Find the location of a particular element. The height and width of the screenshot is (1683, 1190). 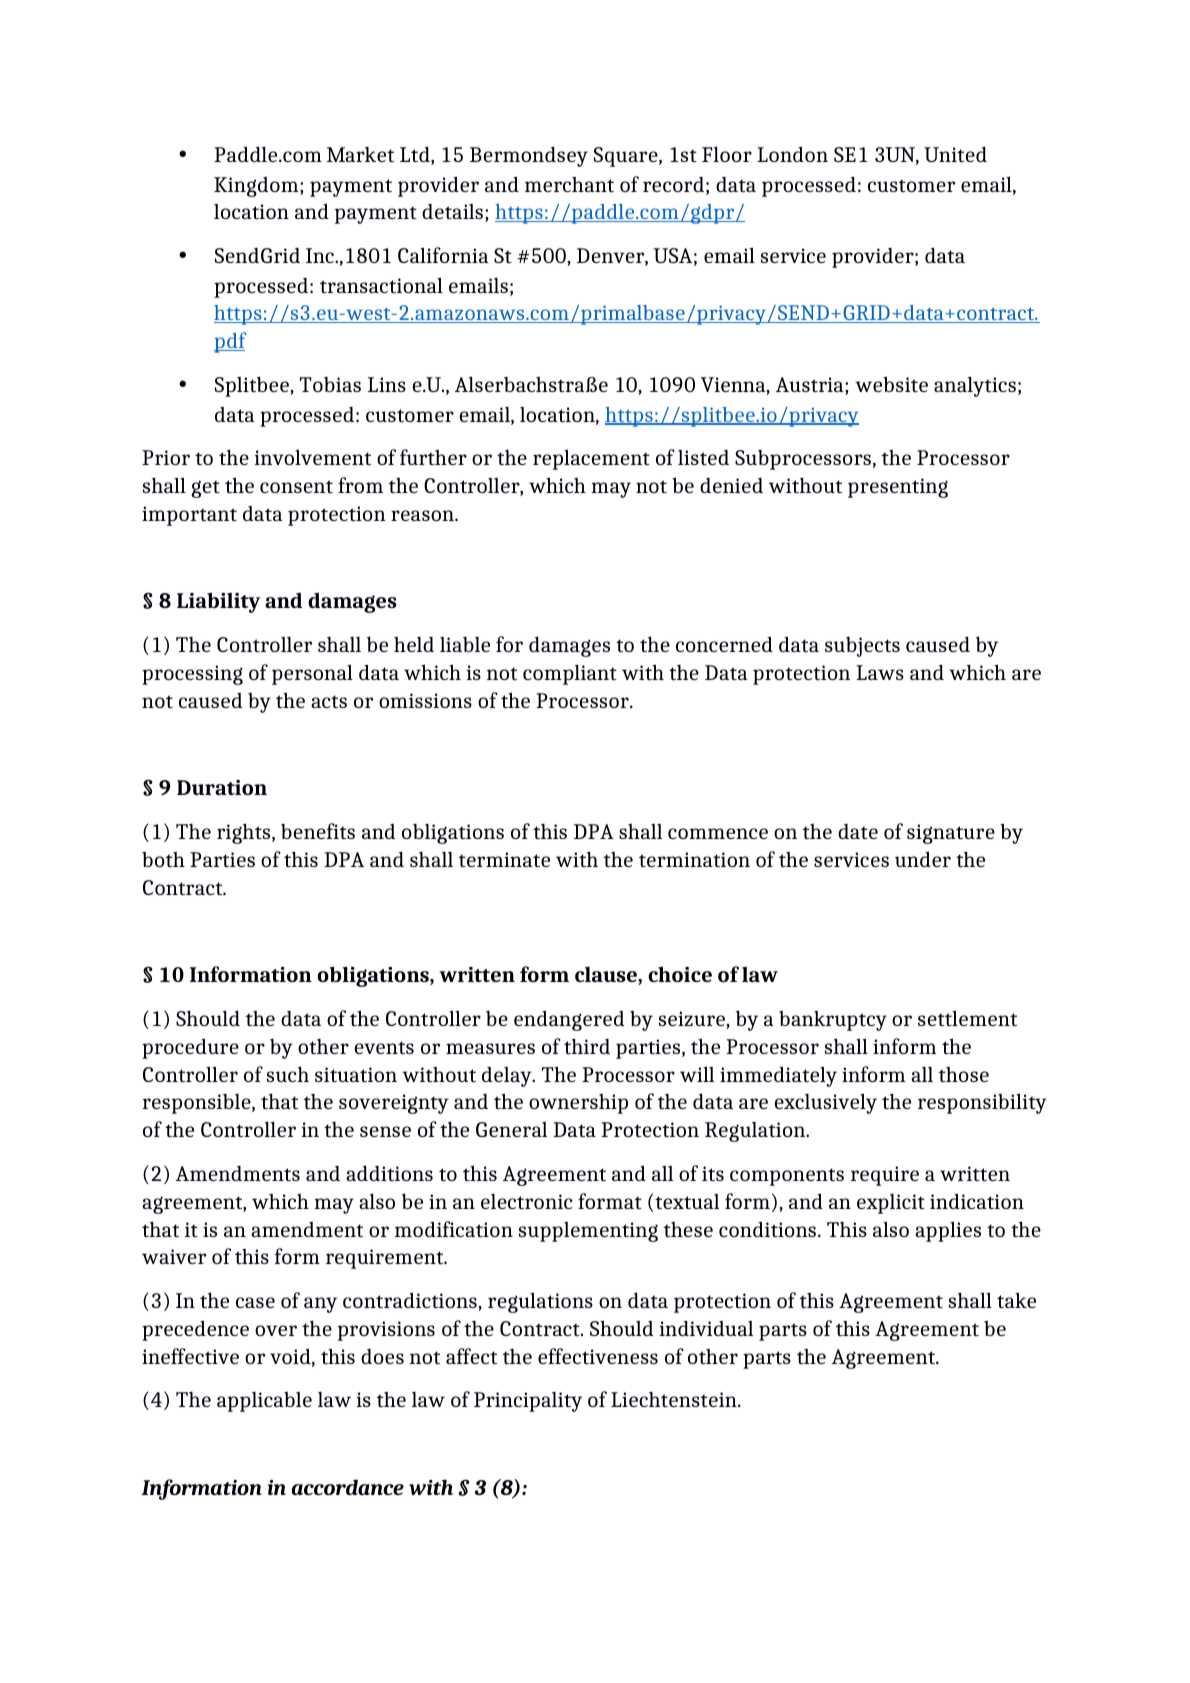

Market is located at coordinates (360, 154).
